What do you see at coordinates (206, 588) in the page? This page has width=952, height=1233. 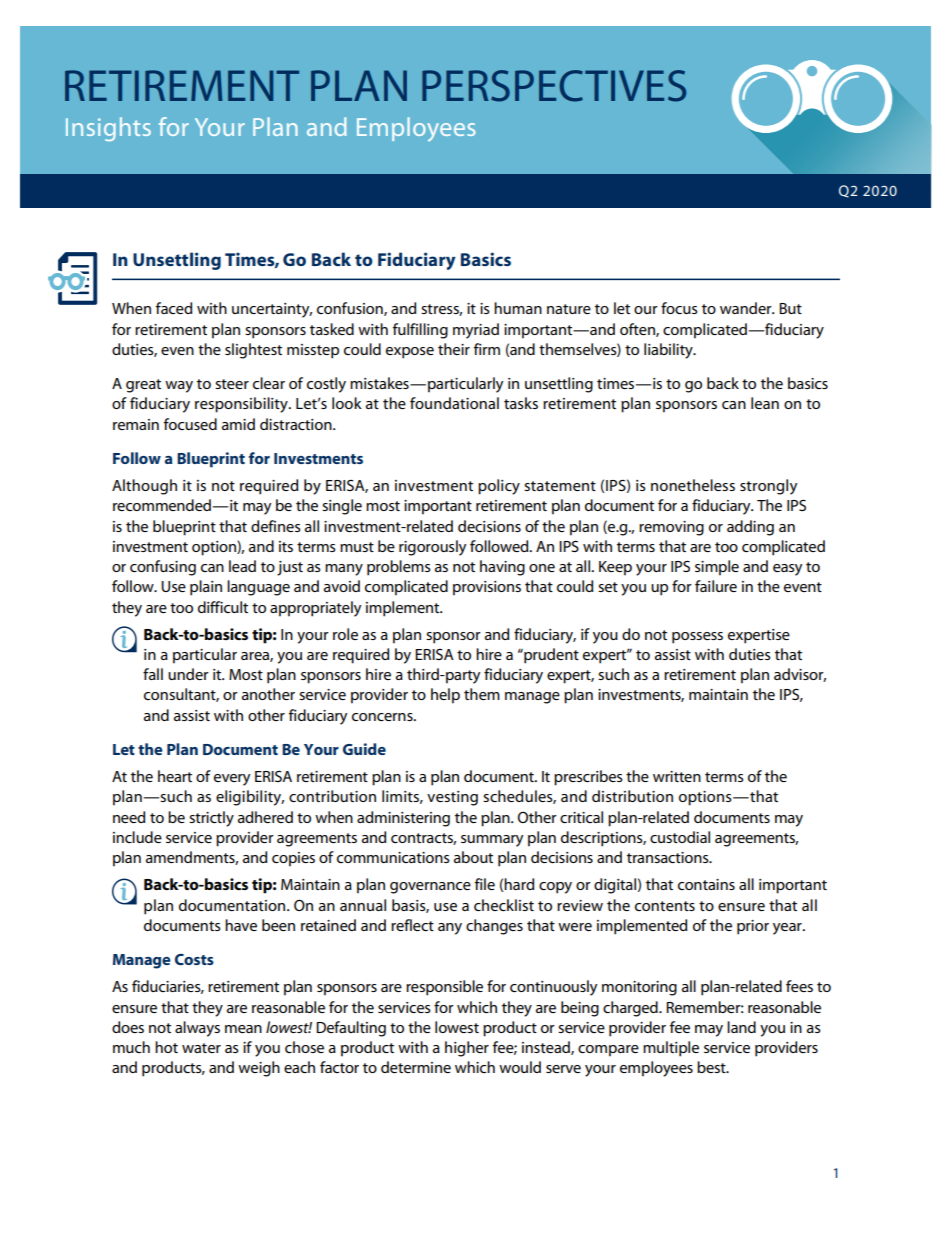 I see `plain` at bounding box center [206, 588].
